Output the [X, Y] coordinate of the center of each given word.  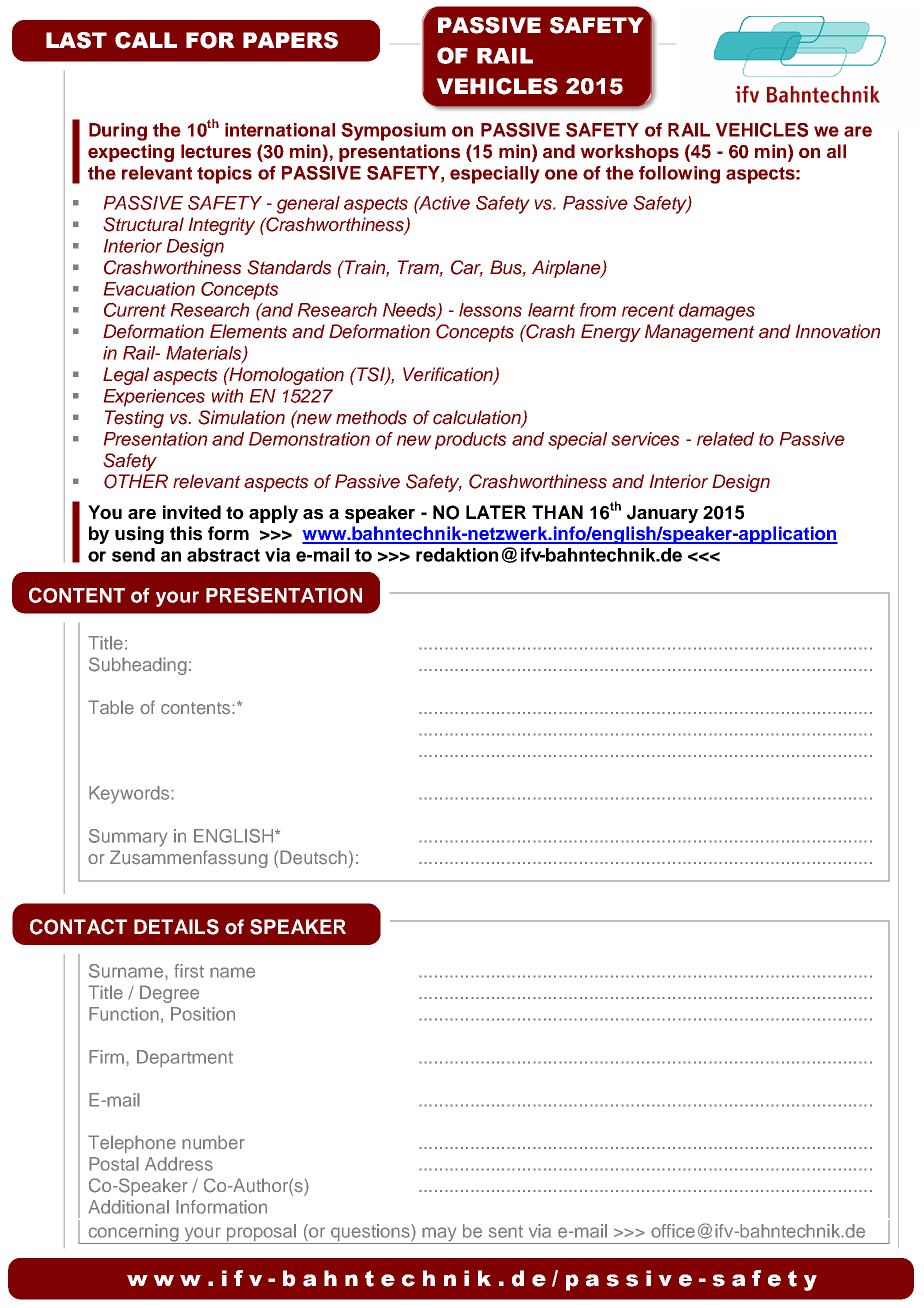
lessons [490, 310]
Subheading [138, 666]
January [662, 514]
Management [700, 333]
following [679, 175]
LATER [496, 512]
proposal [261, 1234]
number [213, 1142]
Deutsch [313, 857]
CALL [146, 40]
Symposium [393, 132]
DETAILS [176, 927]
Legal [126, 376]
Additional [128, 1207]
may [439, 1235]
